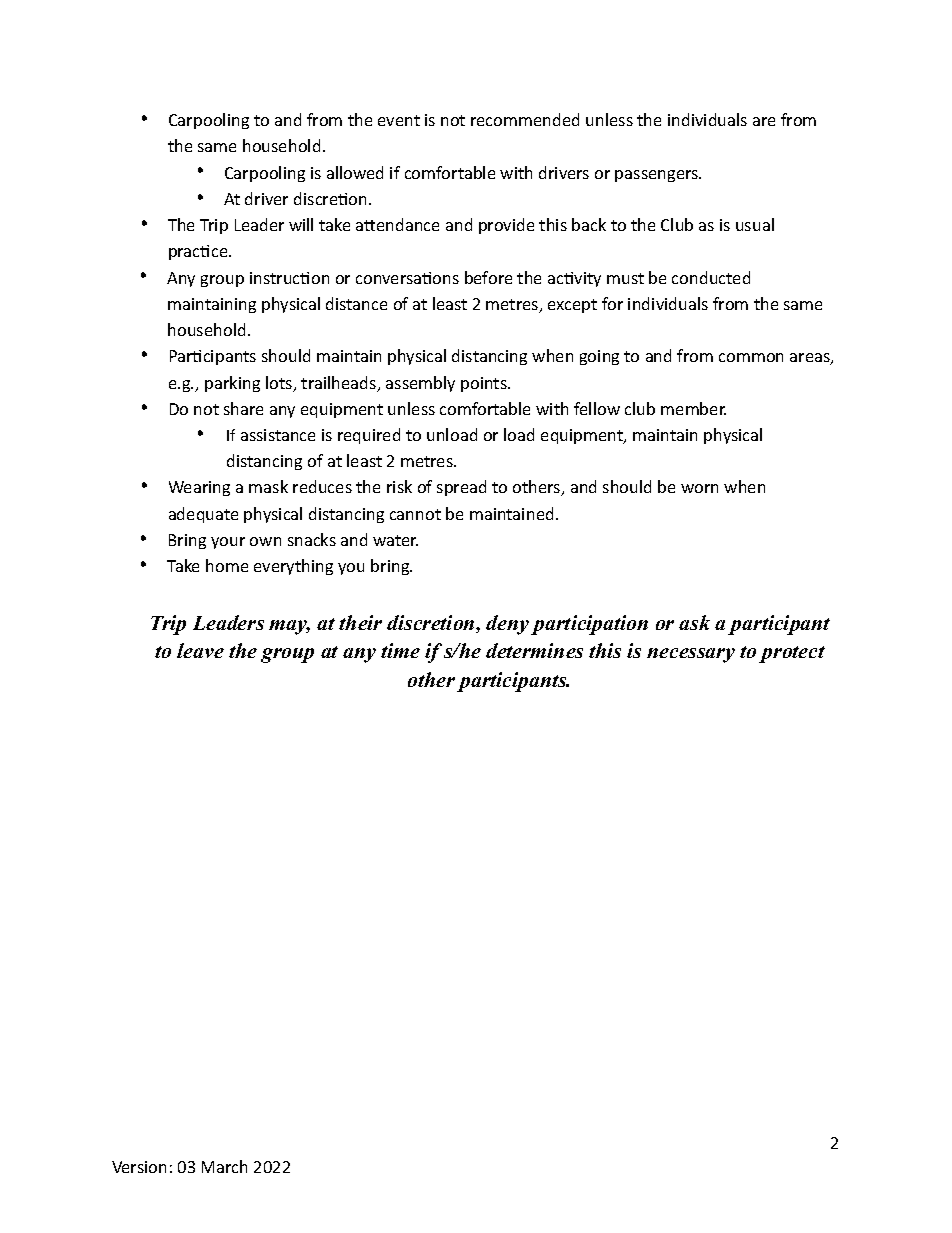 The width and height of the page is (952, 1233). Describe the element at coordinates (534, 650) in the page. I see `determines` at that location.
